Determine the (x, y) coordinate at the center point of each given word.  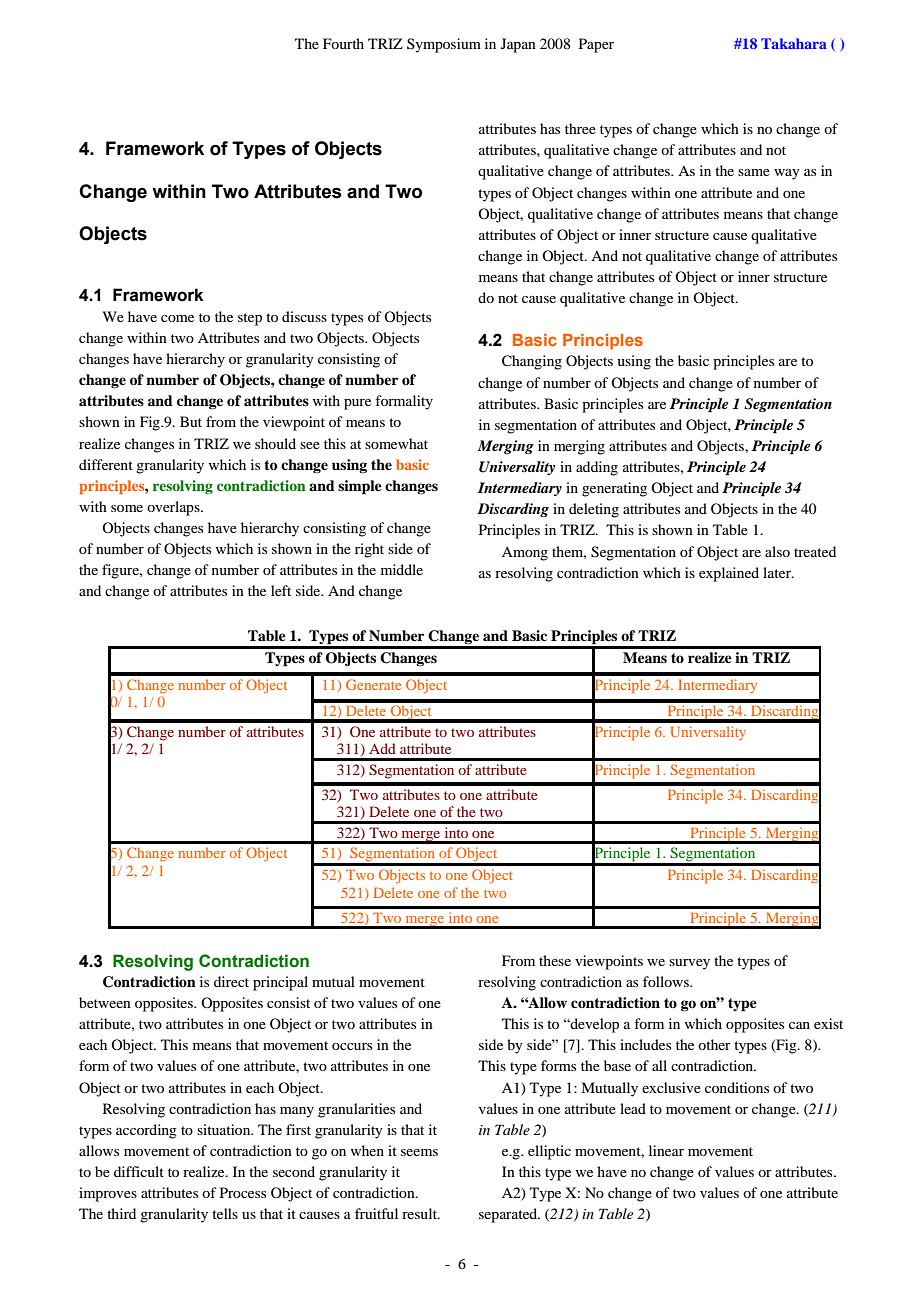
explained (729, 574)
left (281, 590)
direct (231, 981)
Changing (532, 362)
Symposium (444, 45)
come (177, 318)
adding (597, 468)
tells (225, 1213)
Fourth (343, 43)
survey (689, 964)
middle (402, 569)
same (754, 172)
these (555, 960)
